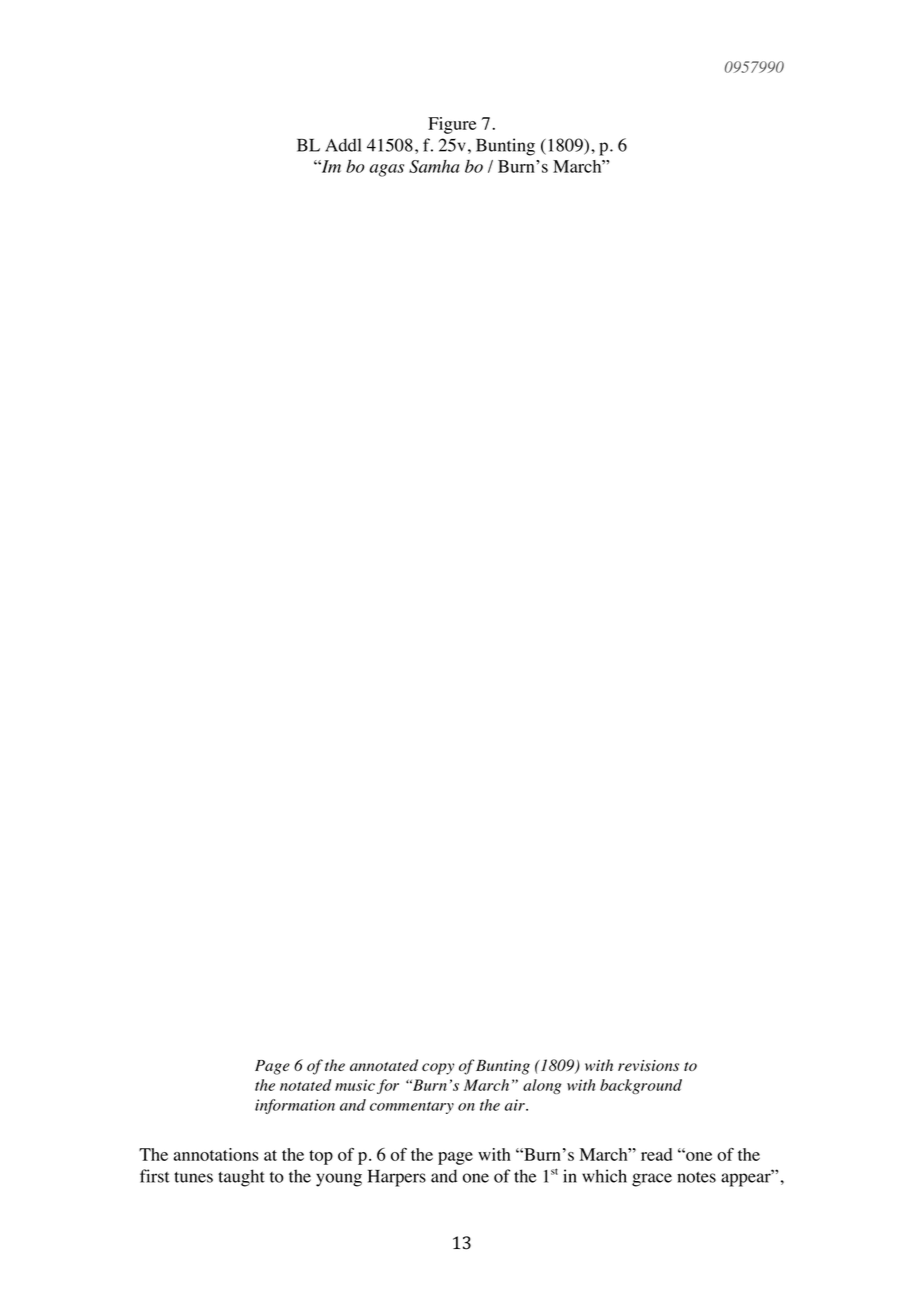  Describe the element at coordinates (216, 1154) in the document. I see `annotations` at that location.
